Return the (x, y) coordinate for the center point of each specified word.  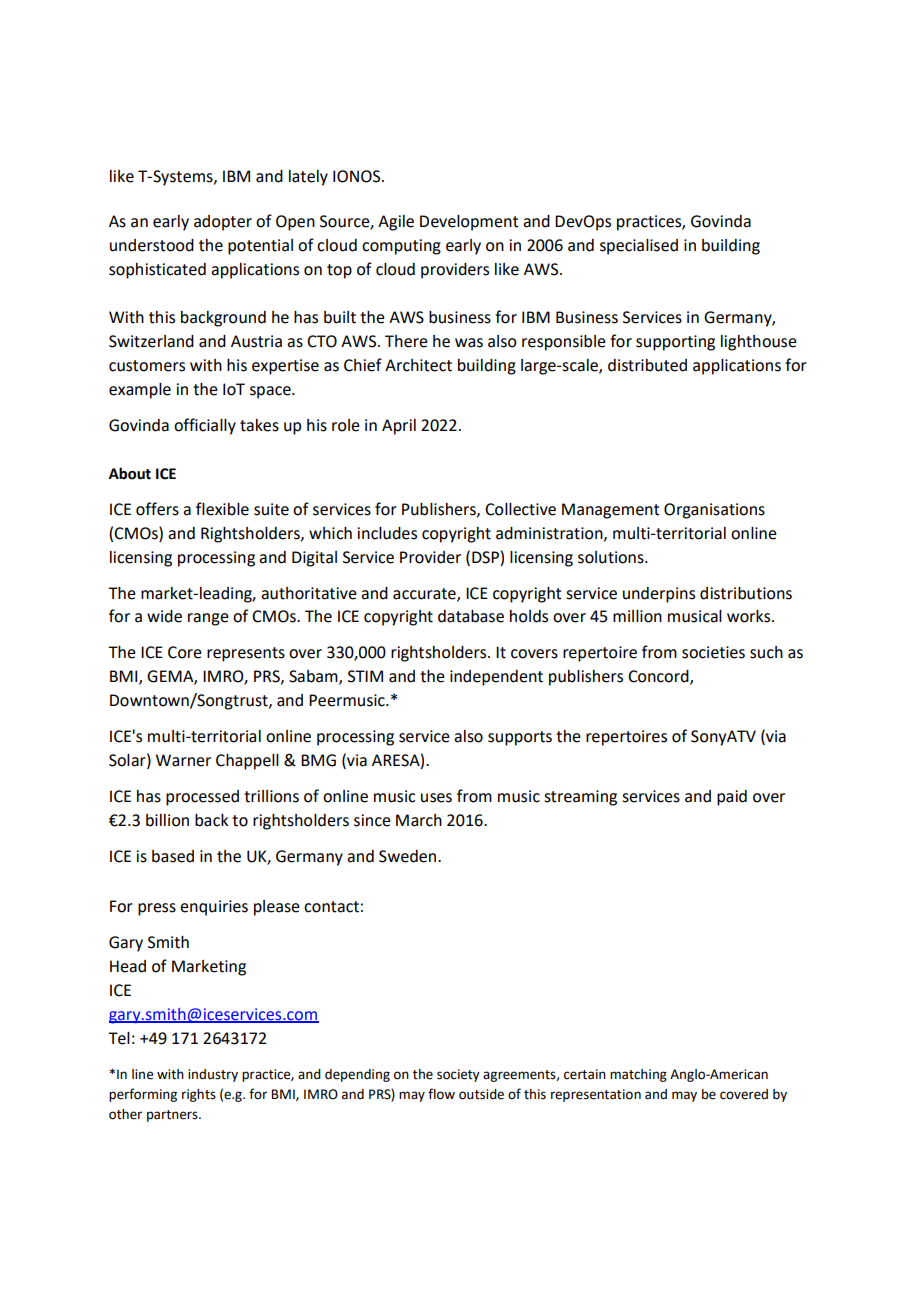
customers (147, 366)
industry (213, 1075)
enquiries (214, 908)
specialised (639, 247)
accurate (425, 594)
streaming (580, 798)
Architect (418, 365)
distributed (647, 365)
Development (469, 223)
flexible (222, 509)
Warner (183, 760)
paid (732, 798)
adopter (223, 223)
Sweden (409, 856)
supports (520, 738)
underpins (659, 595)
